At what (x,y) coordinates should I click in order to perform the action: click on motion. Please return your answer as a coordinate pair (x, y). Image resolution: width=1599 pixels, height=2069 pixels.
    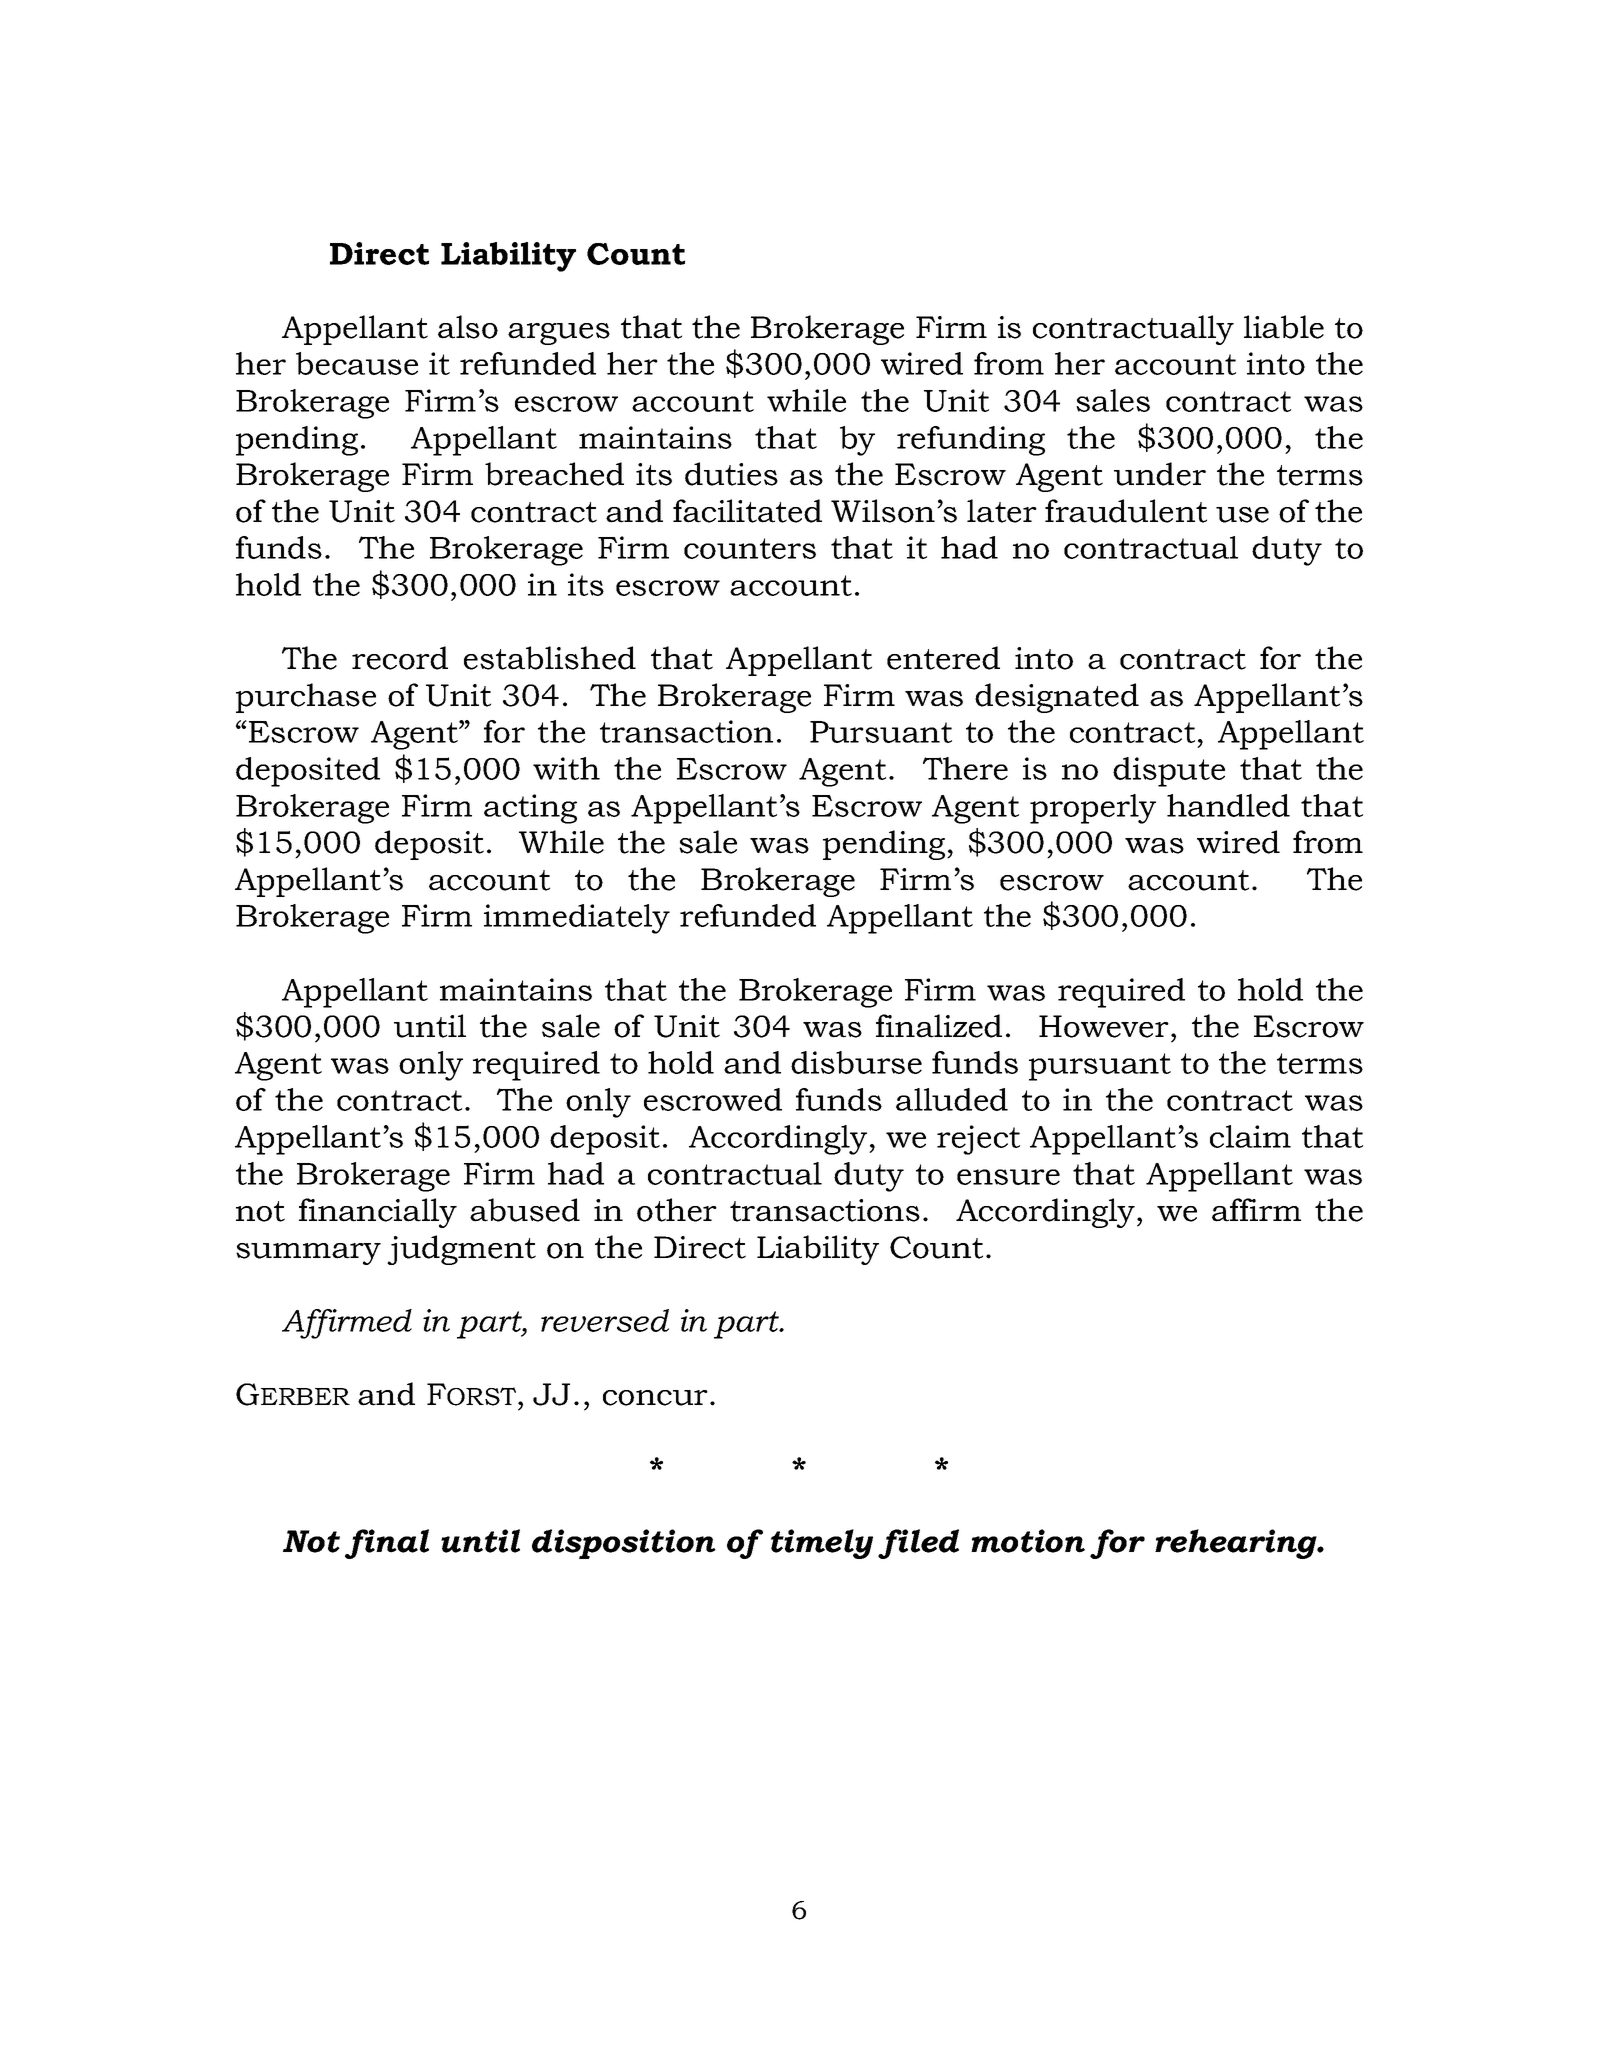
    Looking at the image, I should click on (1028, 1541).
